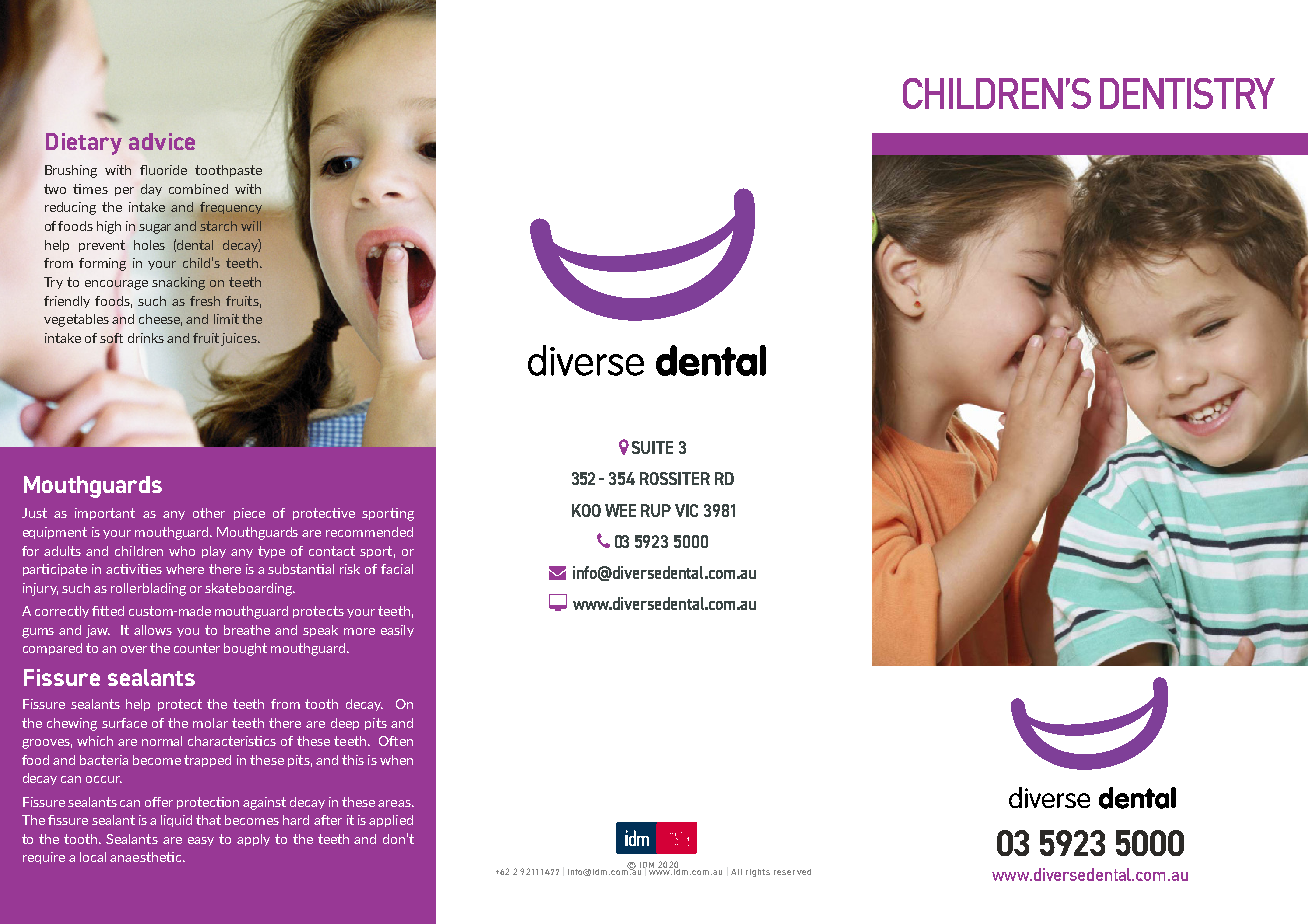  Describe the element at coordinates (198, 189) in the screenshot. I see `combined` at that location.
